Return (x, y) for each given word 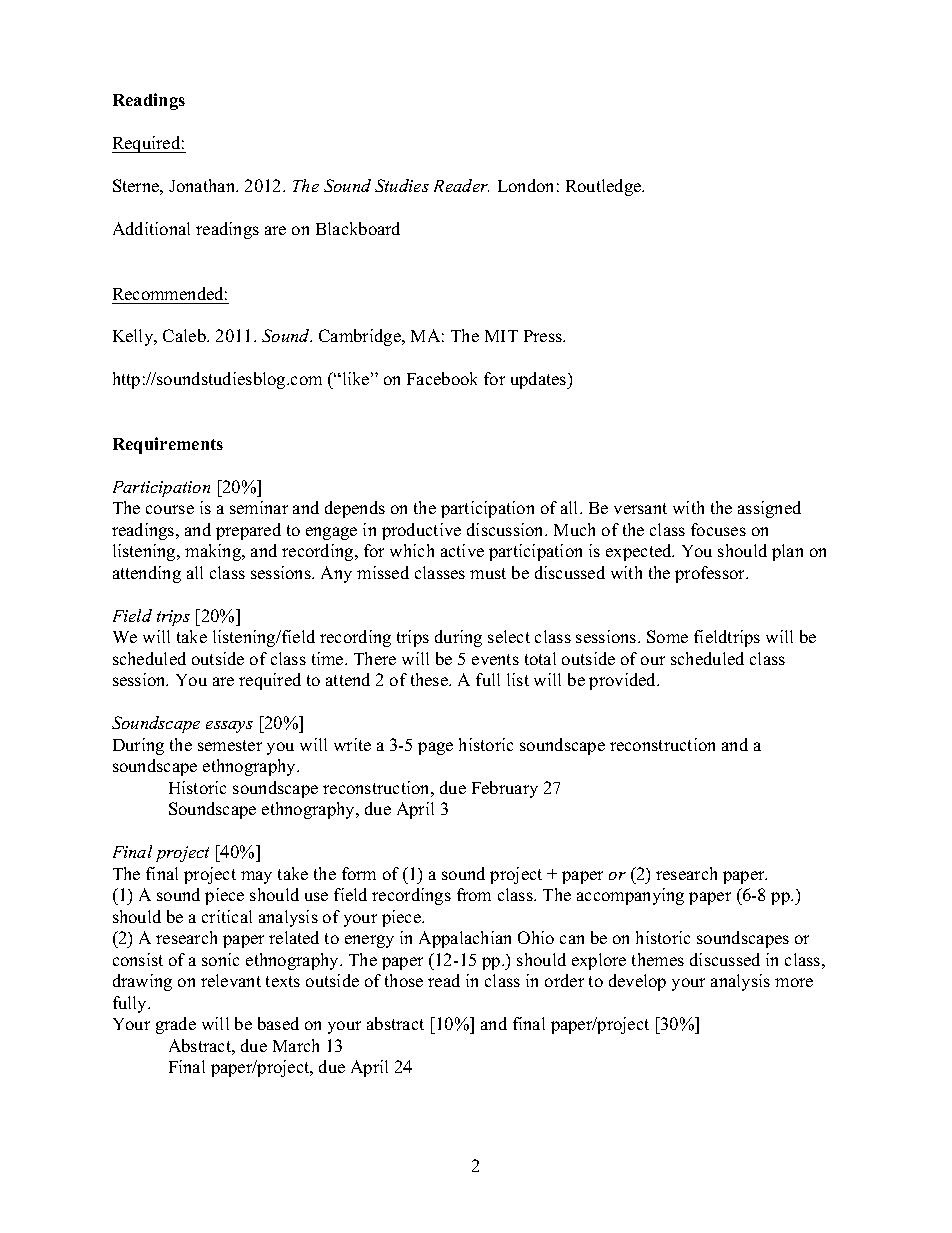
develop (637, 982)
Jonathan (203, 185)
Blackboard (358, 228)
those (404, 980)
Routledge (605, 187)
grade (176, 1025)
